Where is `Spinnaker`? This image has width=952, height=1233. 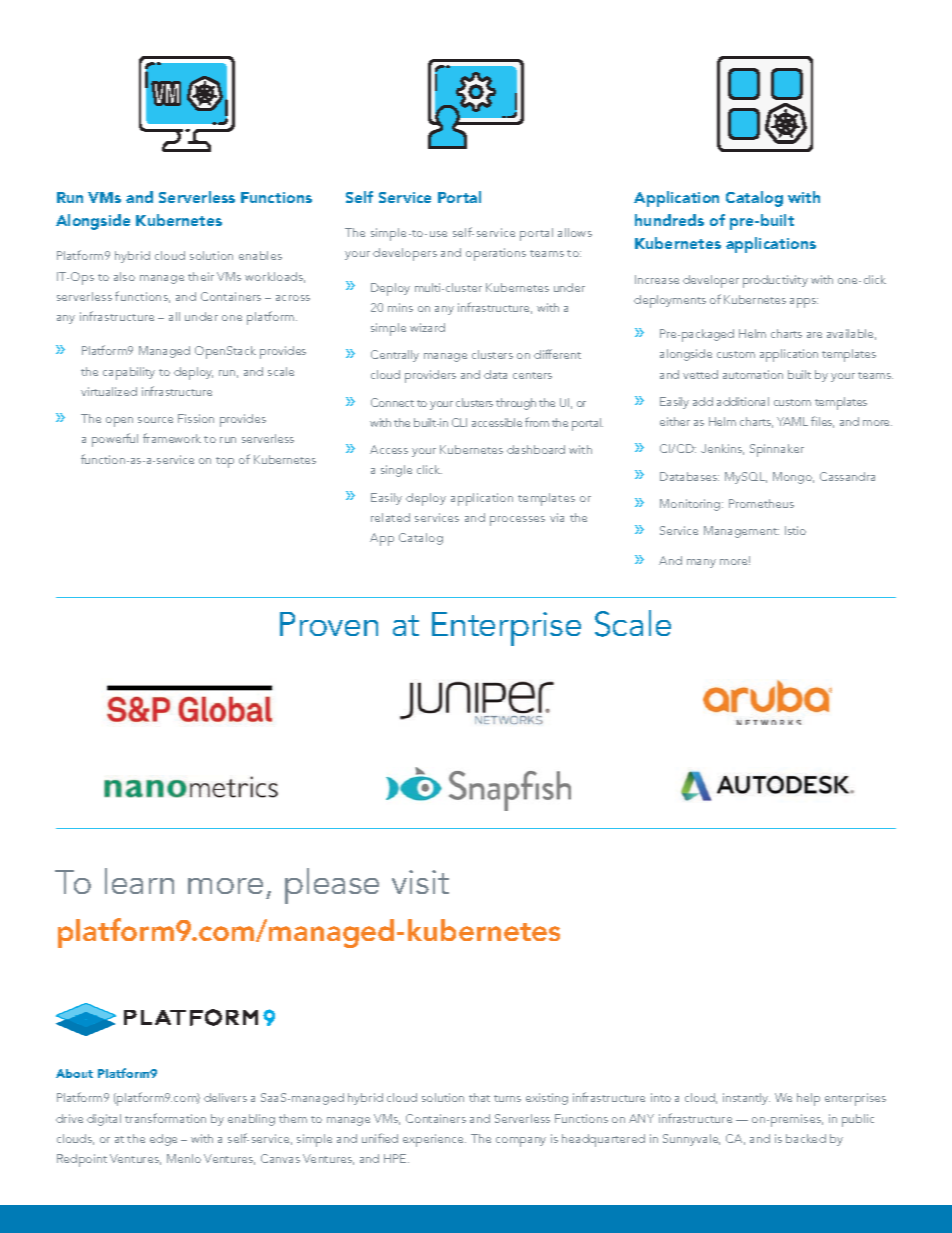
Spinnaker is located at coordinates (777, 450).
